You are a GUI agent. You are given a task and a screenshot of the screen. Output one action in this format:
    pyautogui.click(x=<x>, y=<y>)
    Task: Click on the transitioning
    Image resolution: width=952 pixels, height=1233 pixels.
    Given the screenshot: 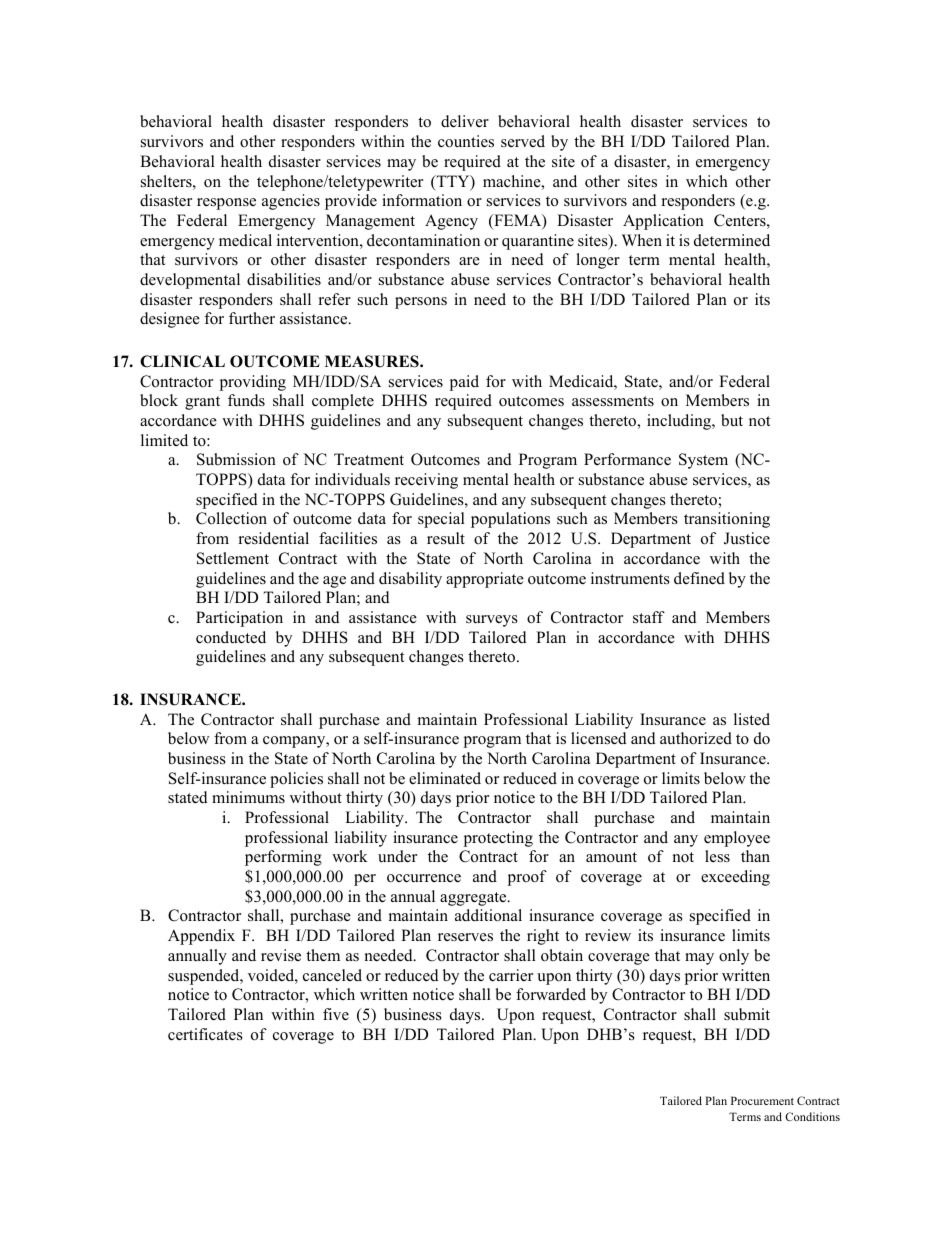 What is the action you would take?
    pyautogui.click(x=727, y=520)
